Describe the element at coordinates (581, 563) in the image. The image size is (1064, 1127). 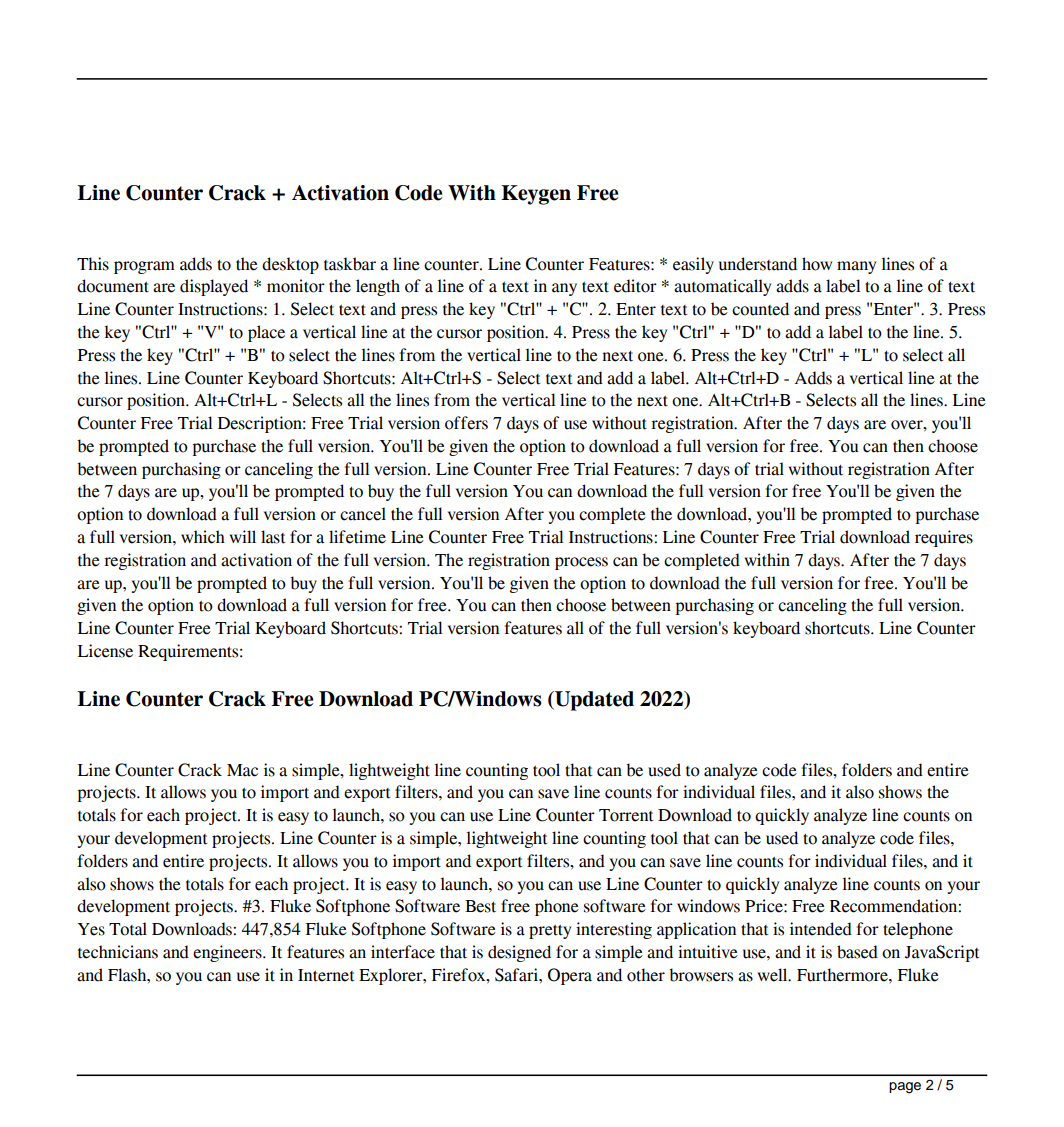
I see `process` at that location.
